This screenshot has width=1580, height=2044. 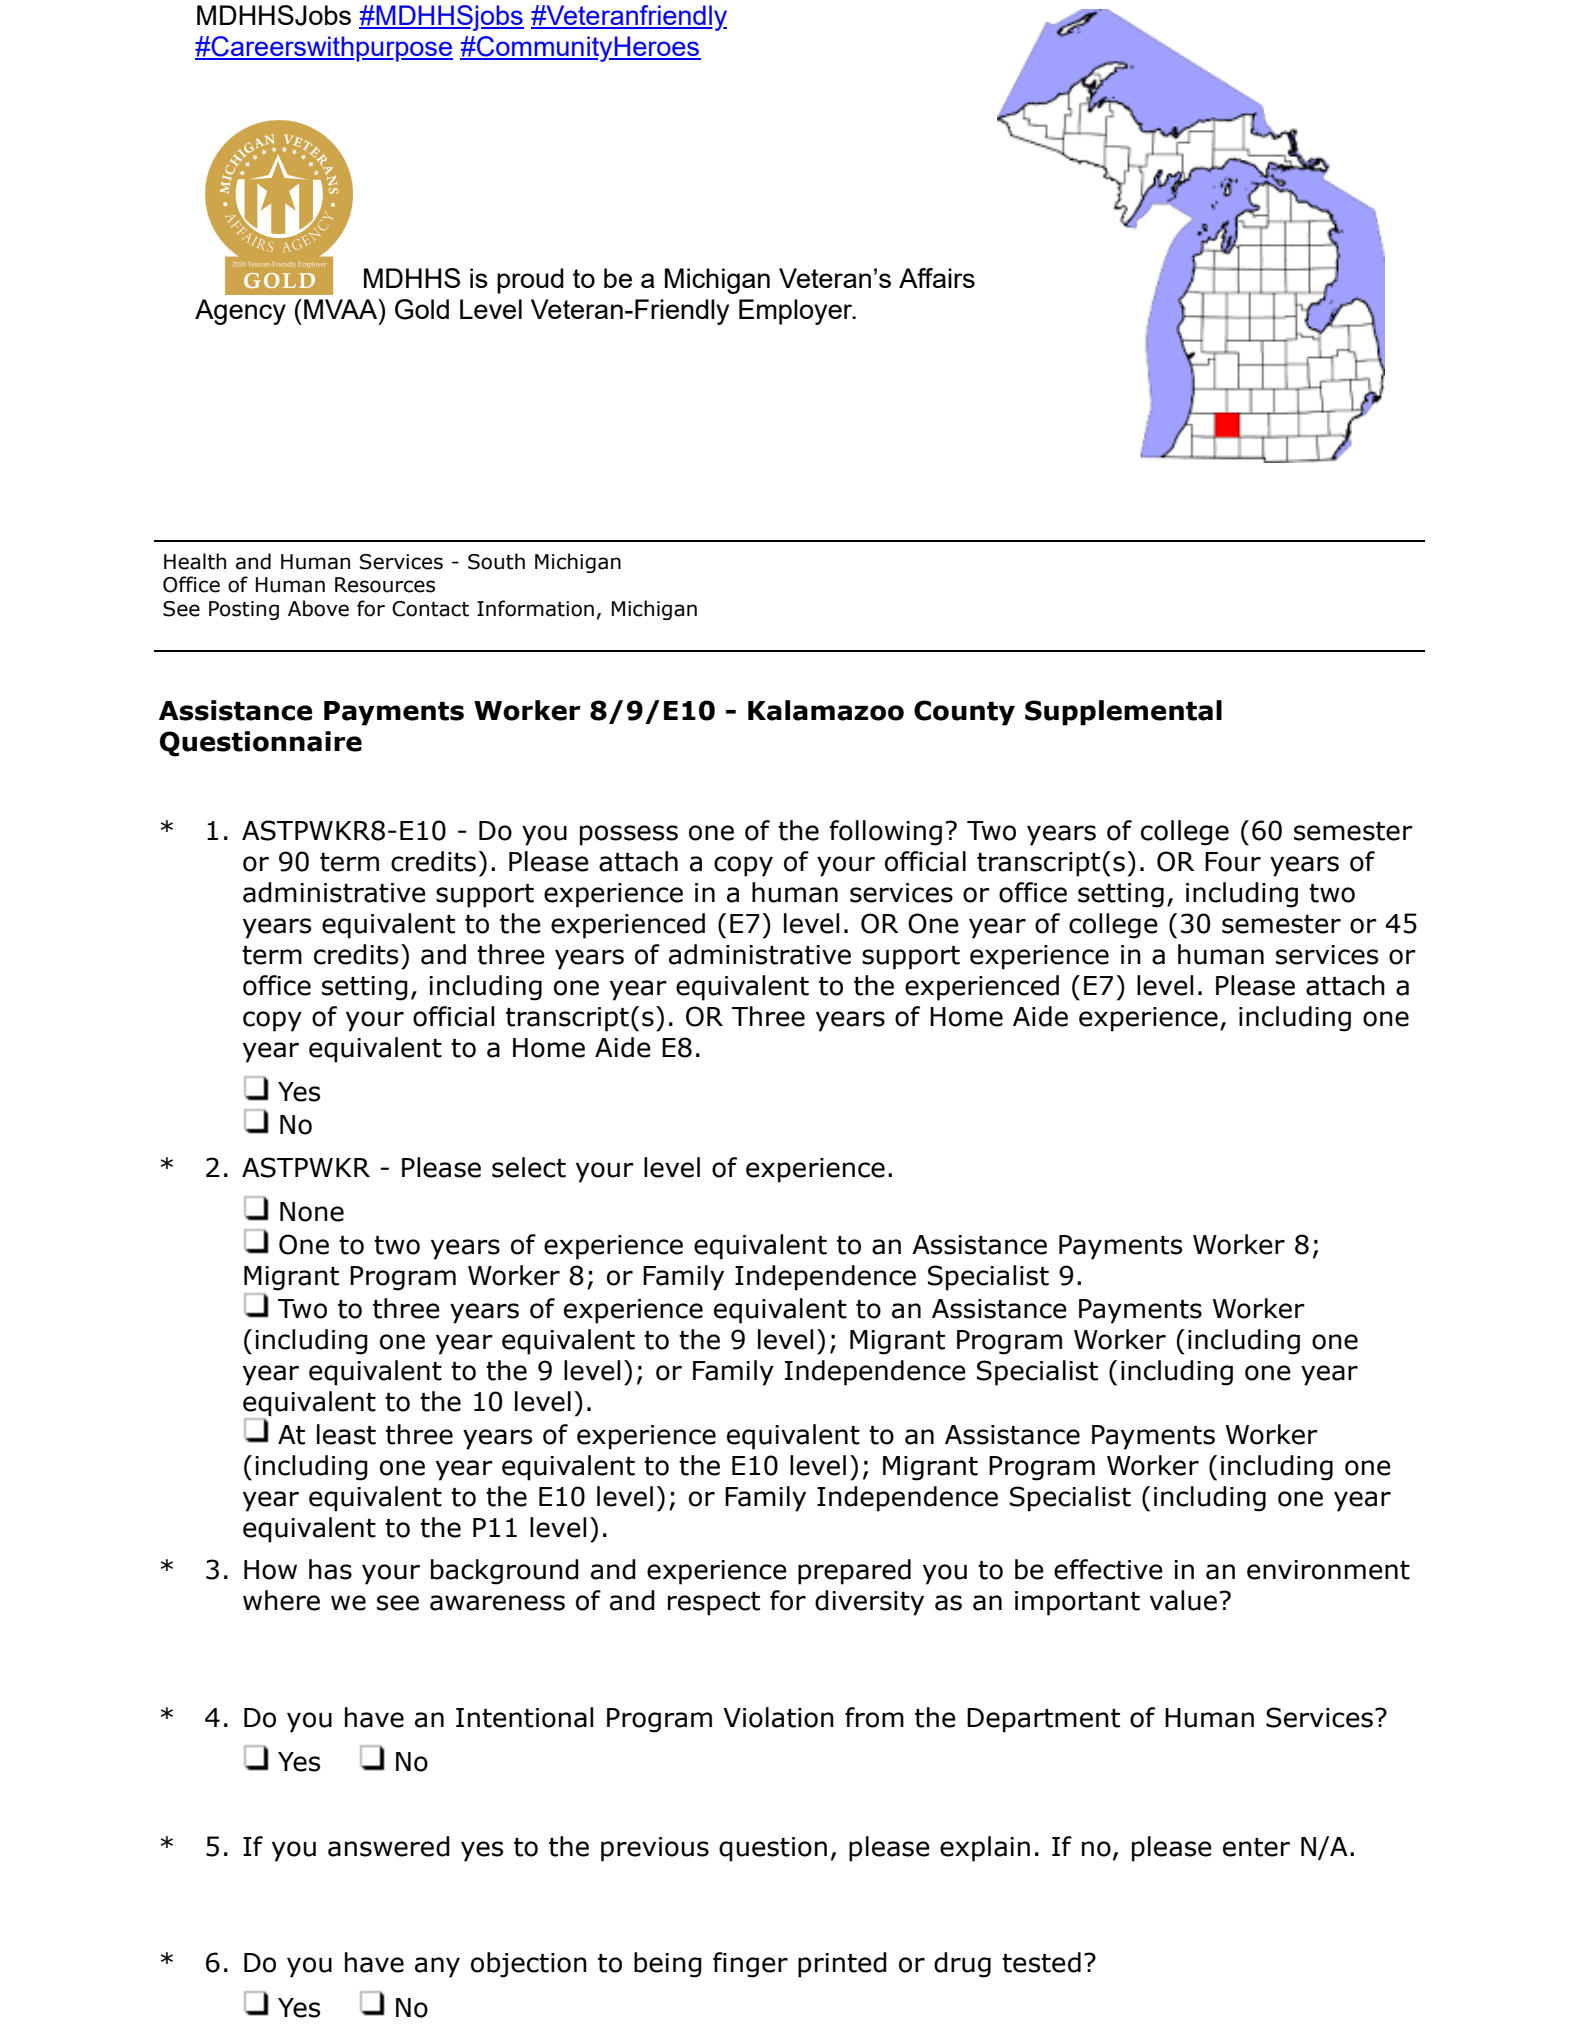 What do you see at coordinates (750, 1965) in the screenshot?
I see `finger` at bounding box center [750, 1965].
